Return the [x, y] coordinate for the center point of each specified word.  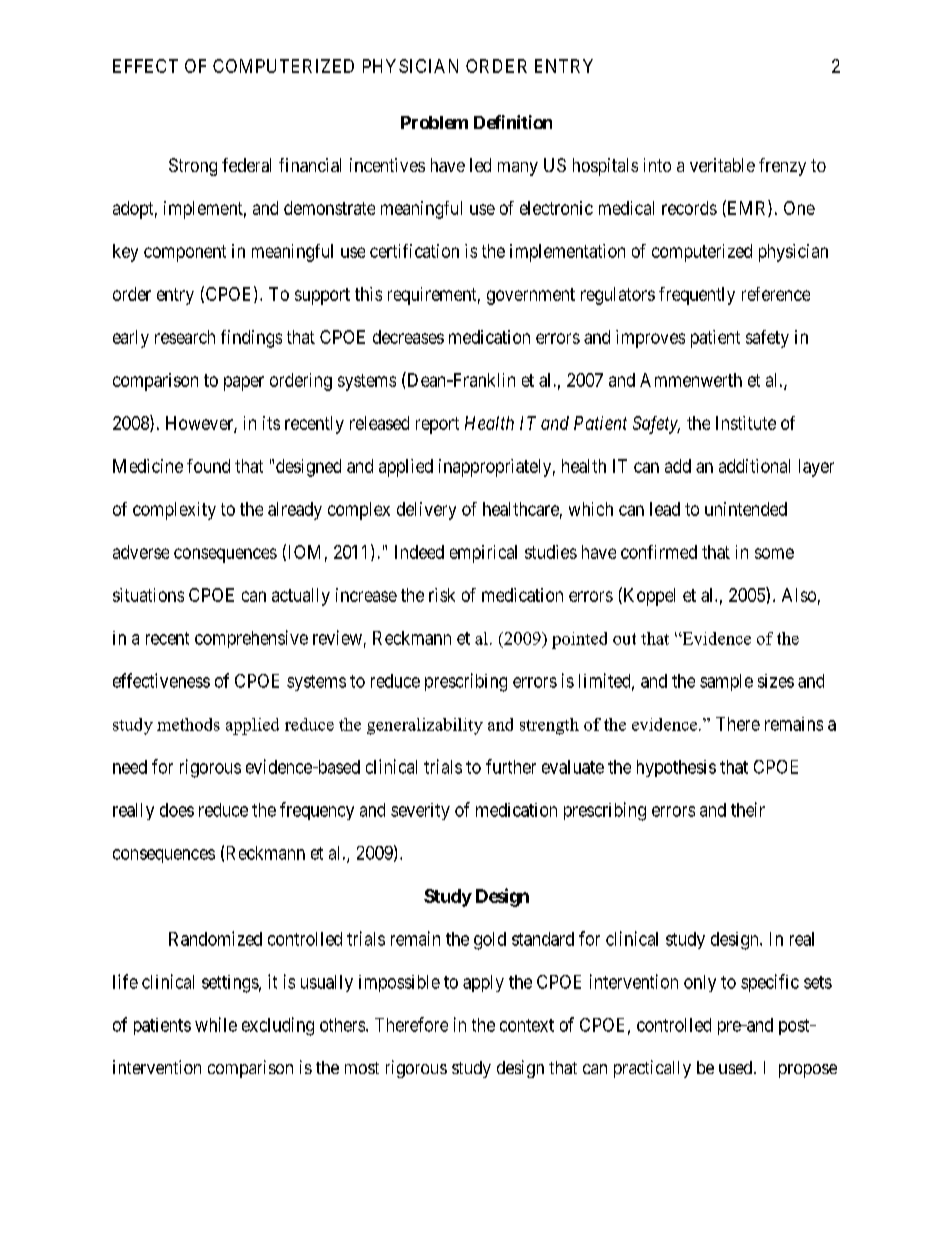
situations [148, 595]
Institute [746, 423]
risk [442, 595]
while [216, 1024]
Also [799, 595]
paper [244, 383]
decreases [408, 337]
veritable [722, 165]
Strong [193, 167]
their [748, 809]
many [518, 169]
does [177, 810]
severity [420, 811]
